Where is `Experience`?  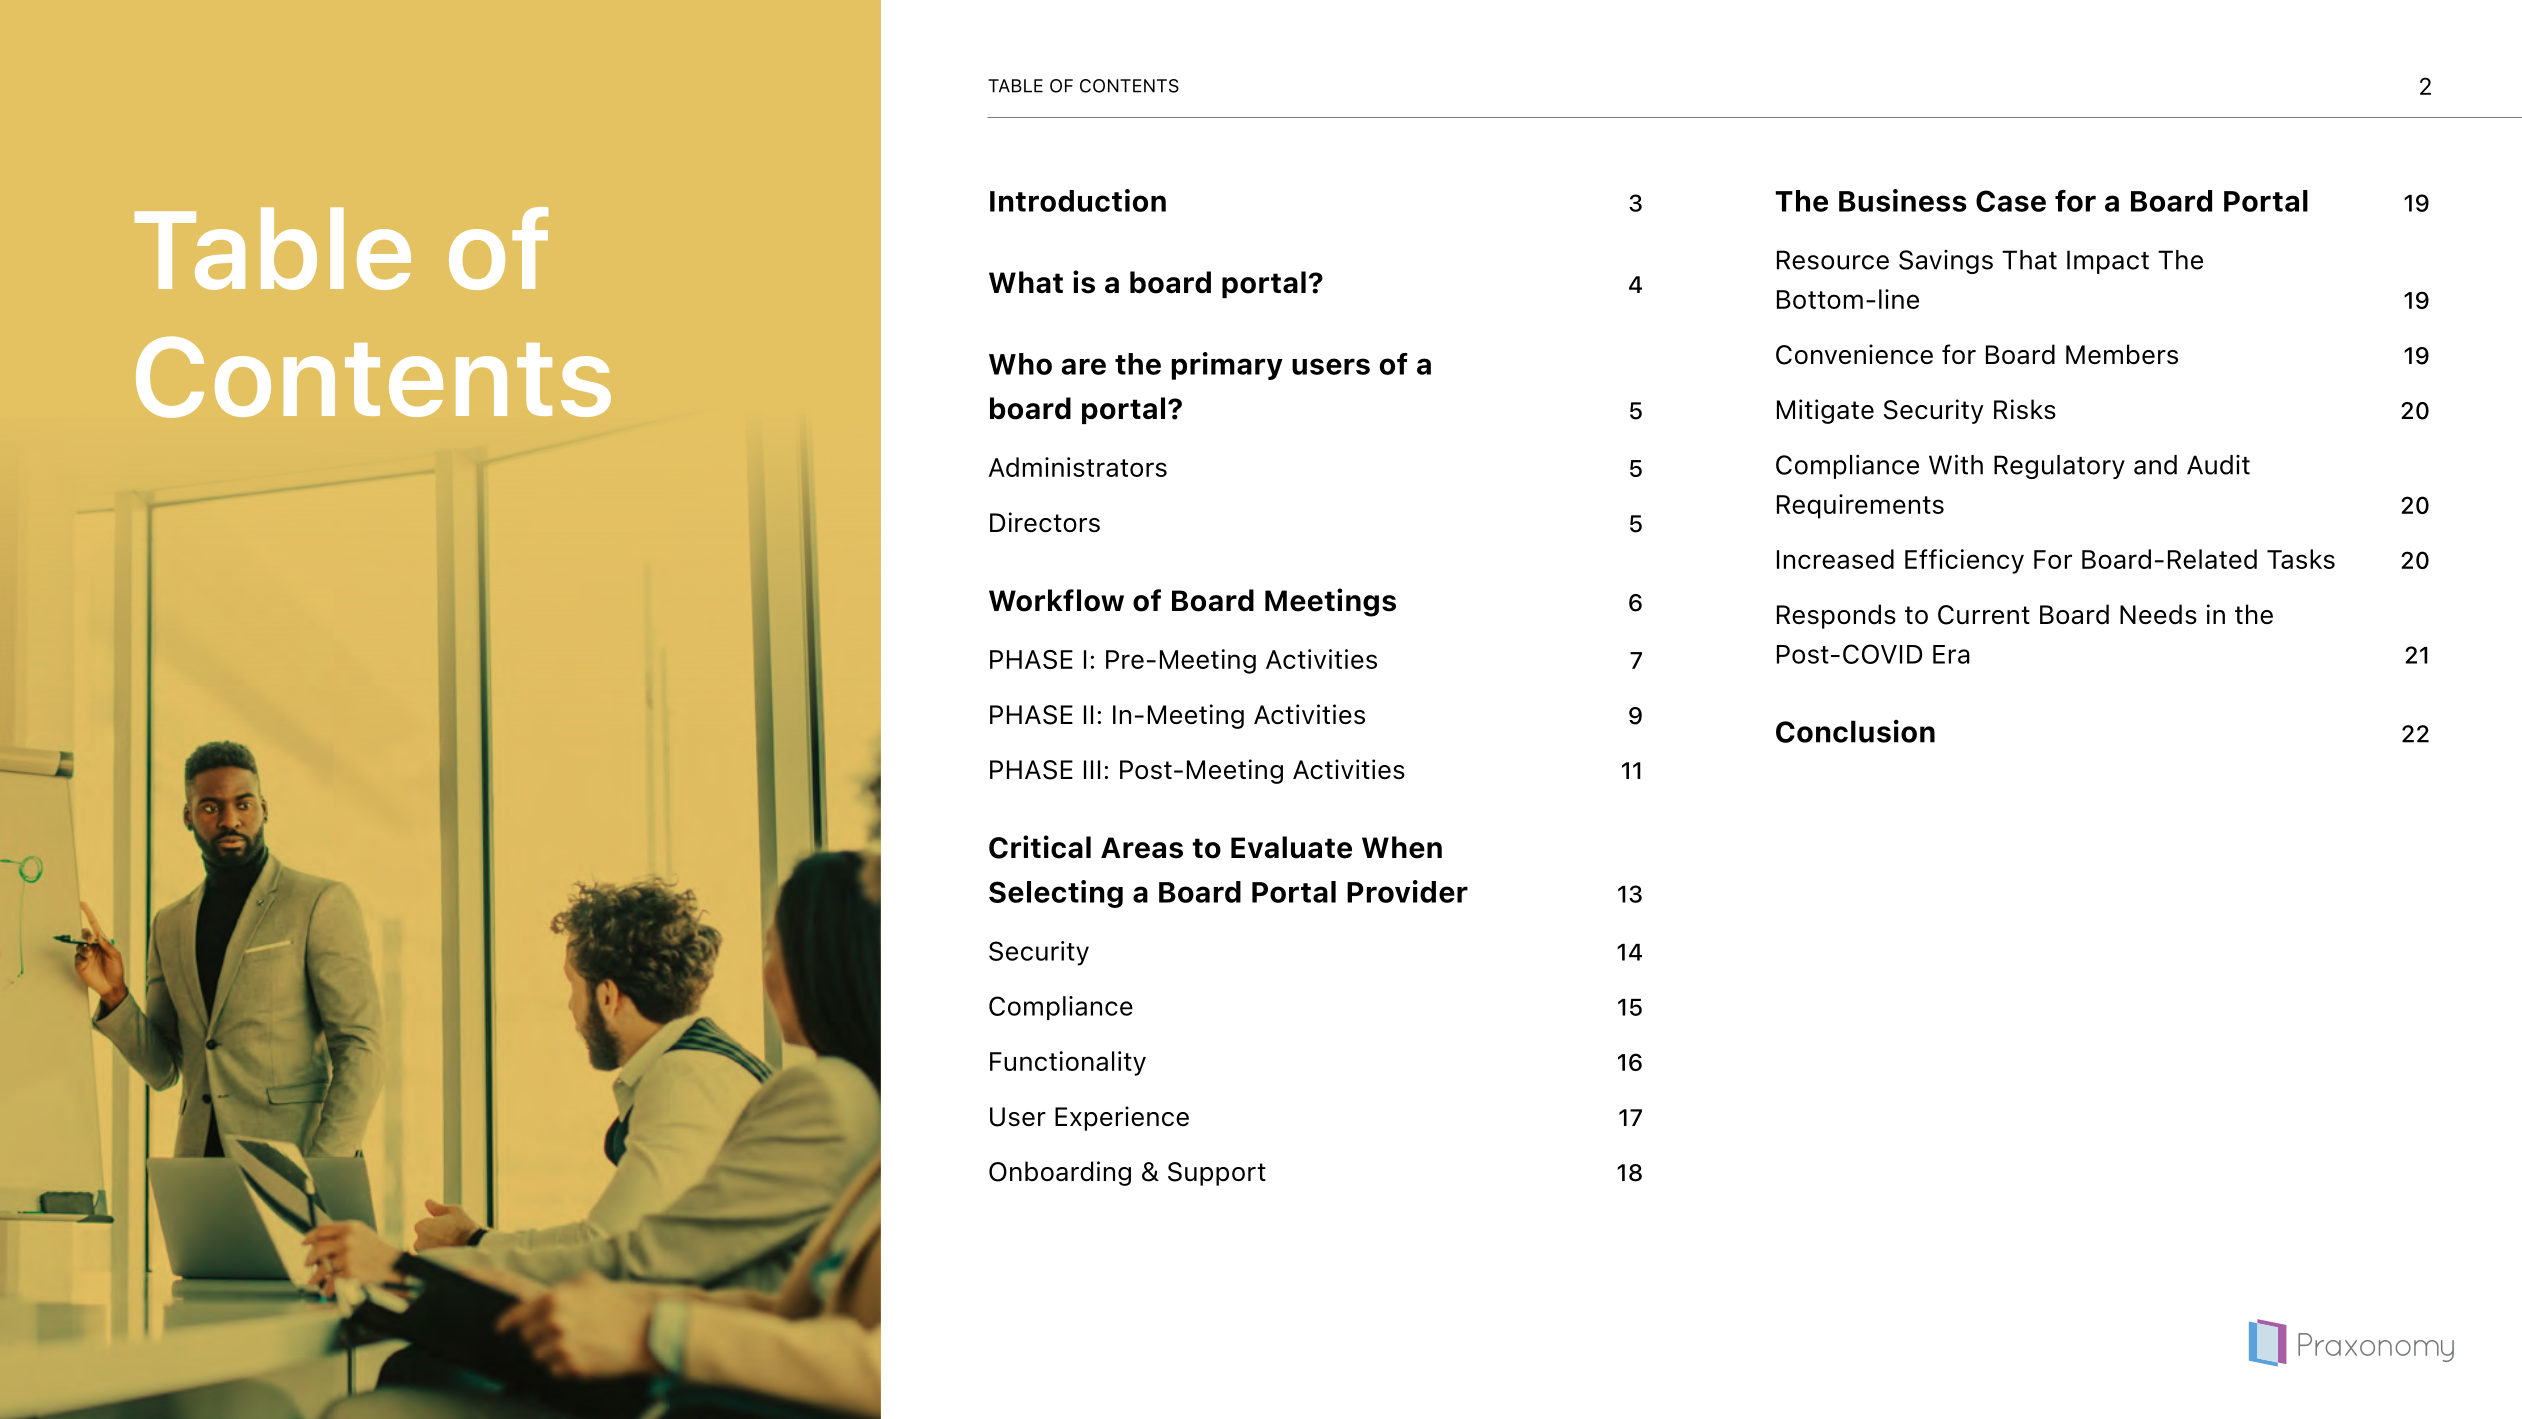
Experience is located at coordinates (1122, 1118).
